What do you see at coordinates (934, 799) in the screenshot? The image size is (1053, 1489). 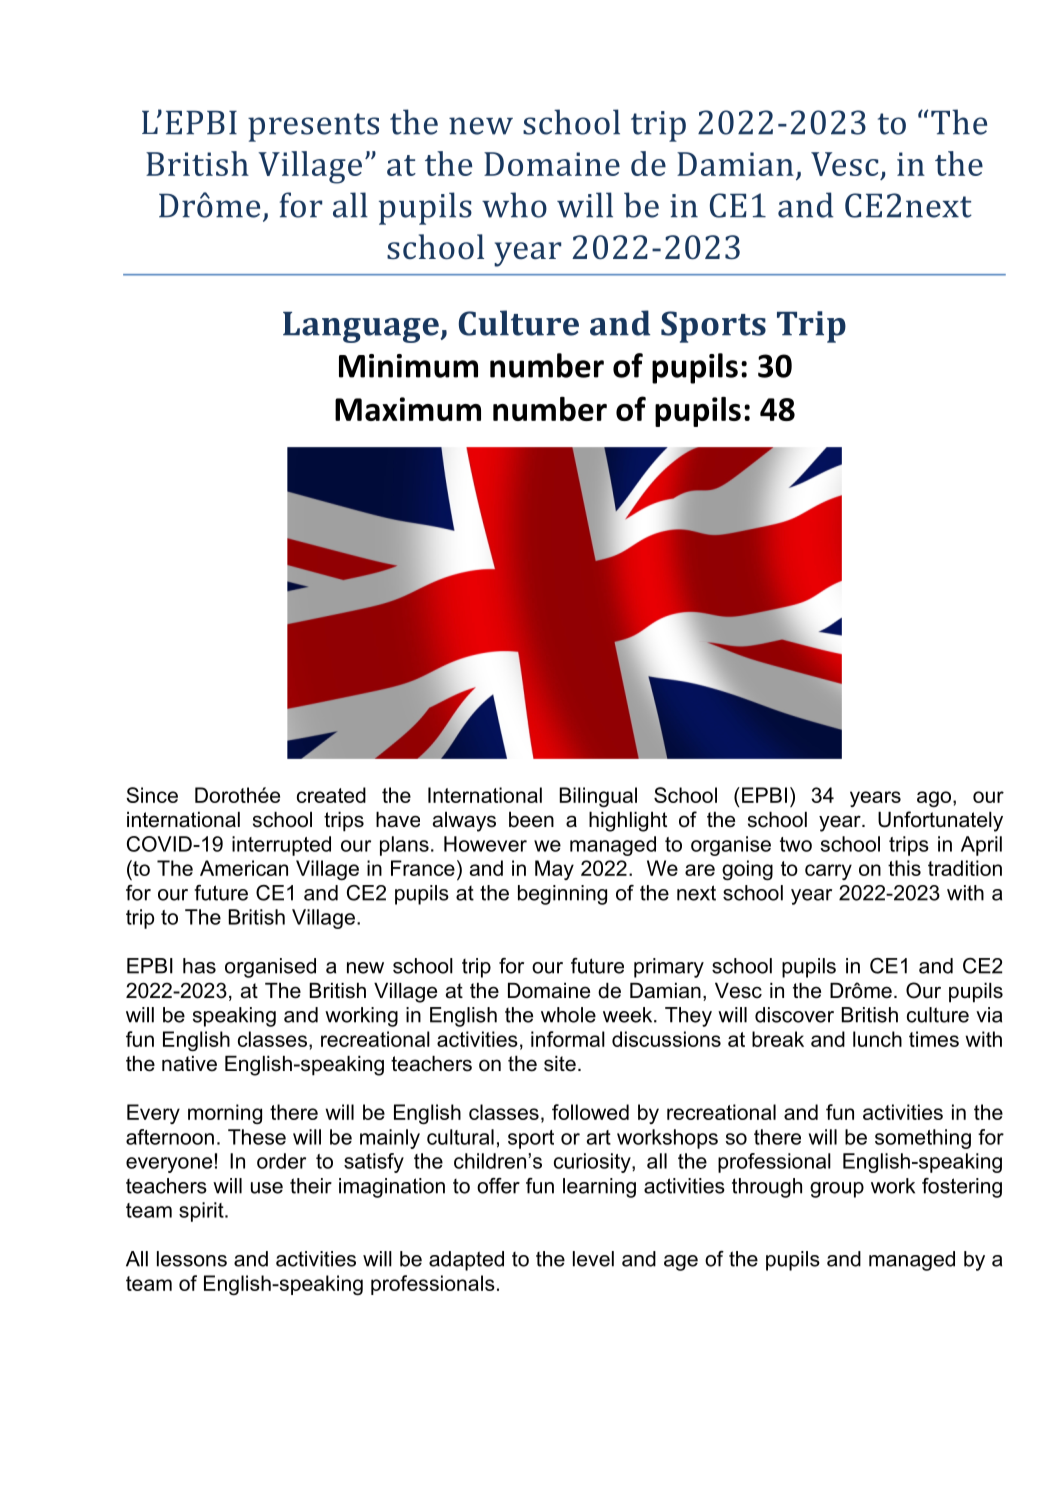 I see `ago` at bounding box center [934, 799].
